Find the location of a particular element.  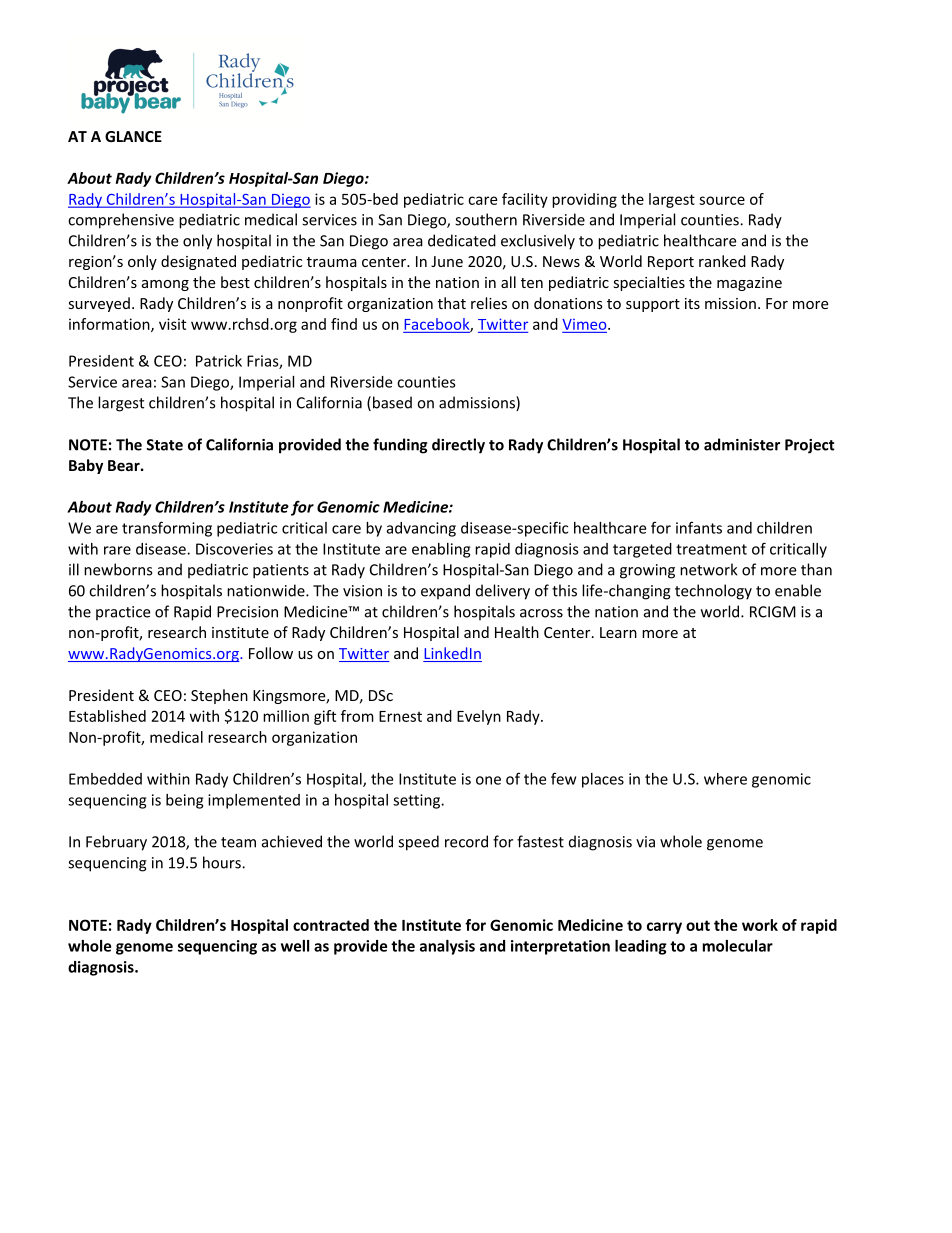

its is located at coordinates (692, 303).
